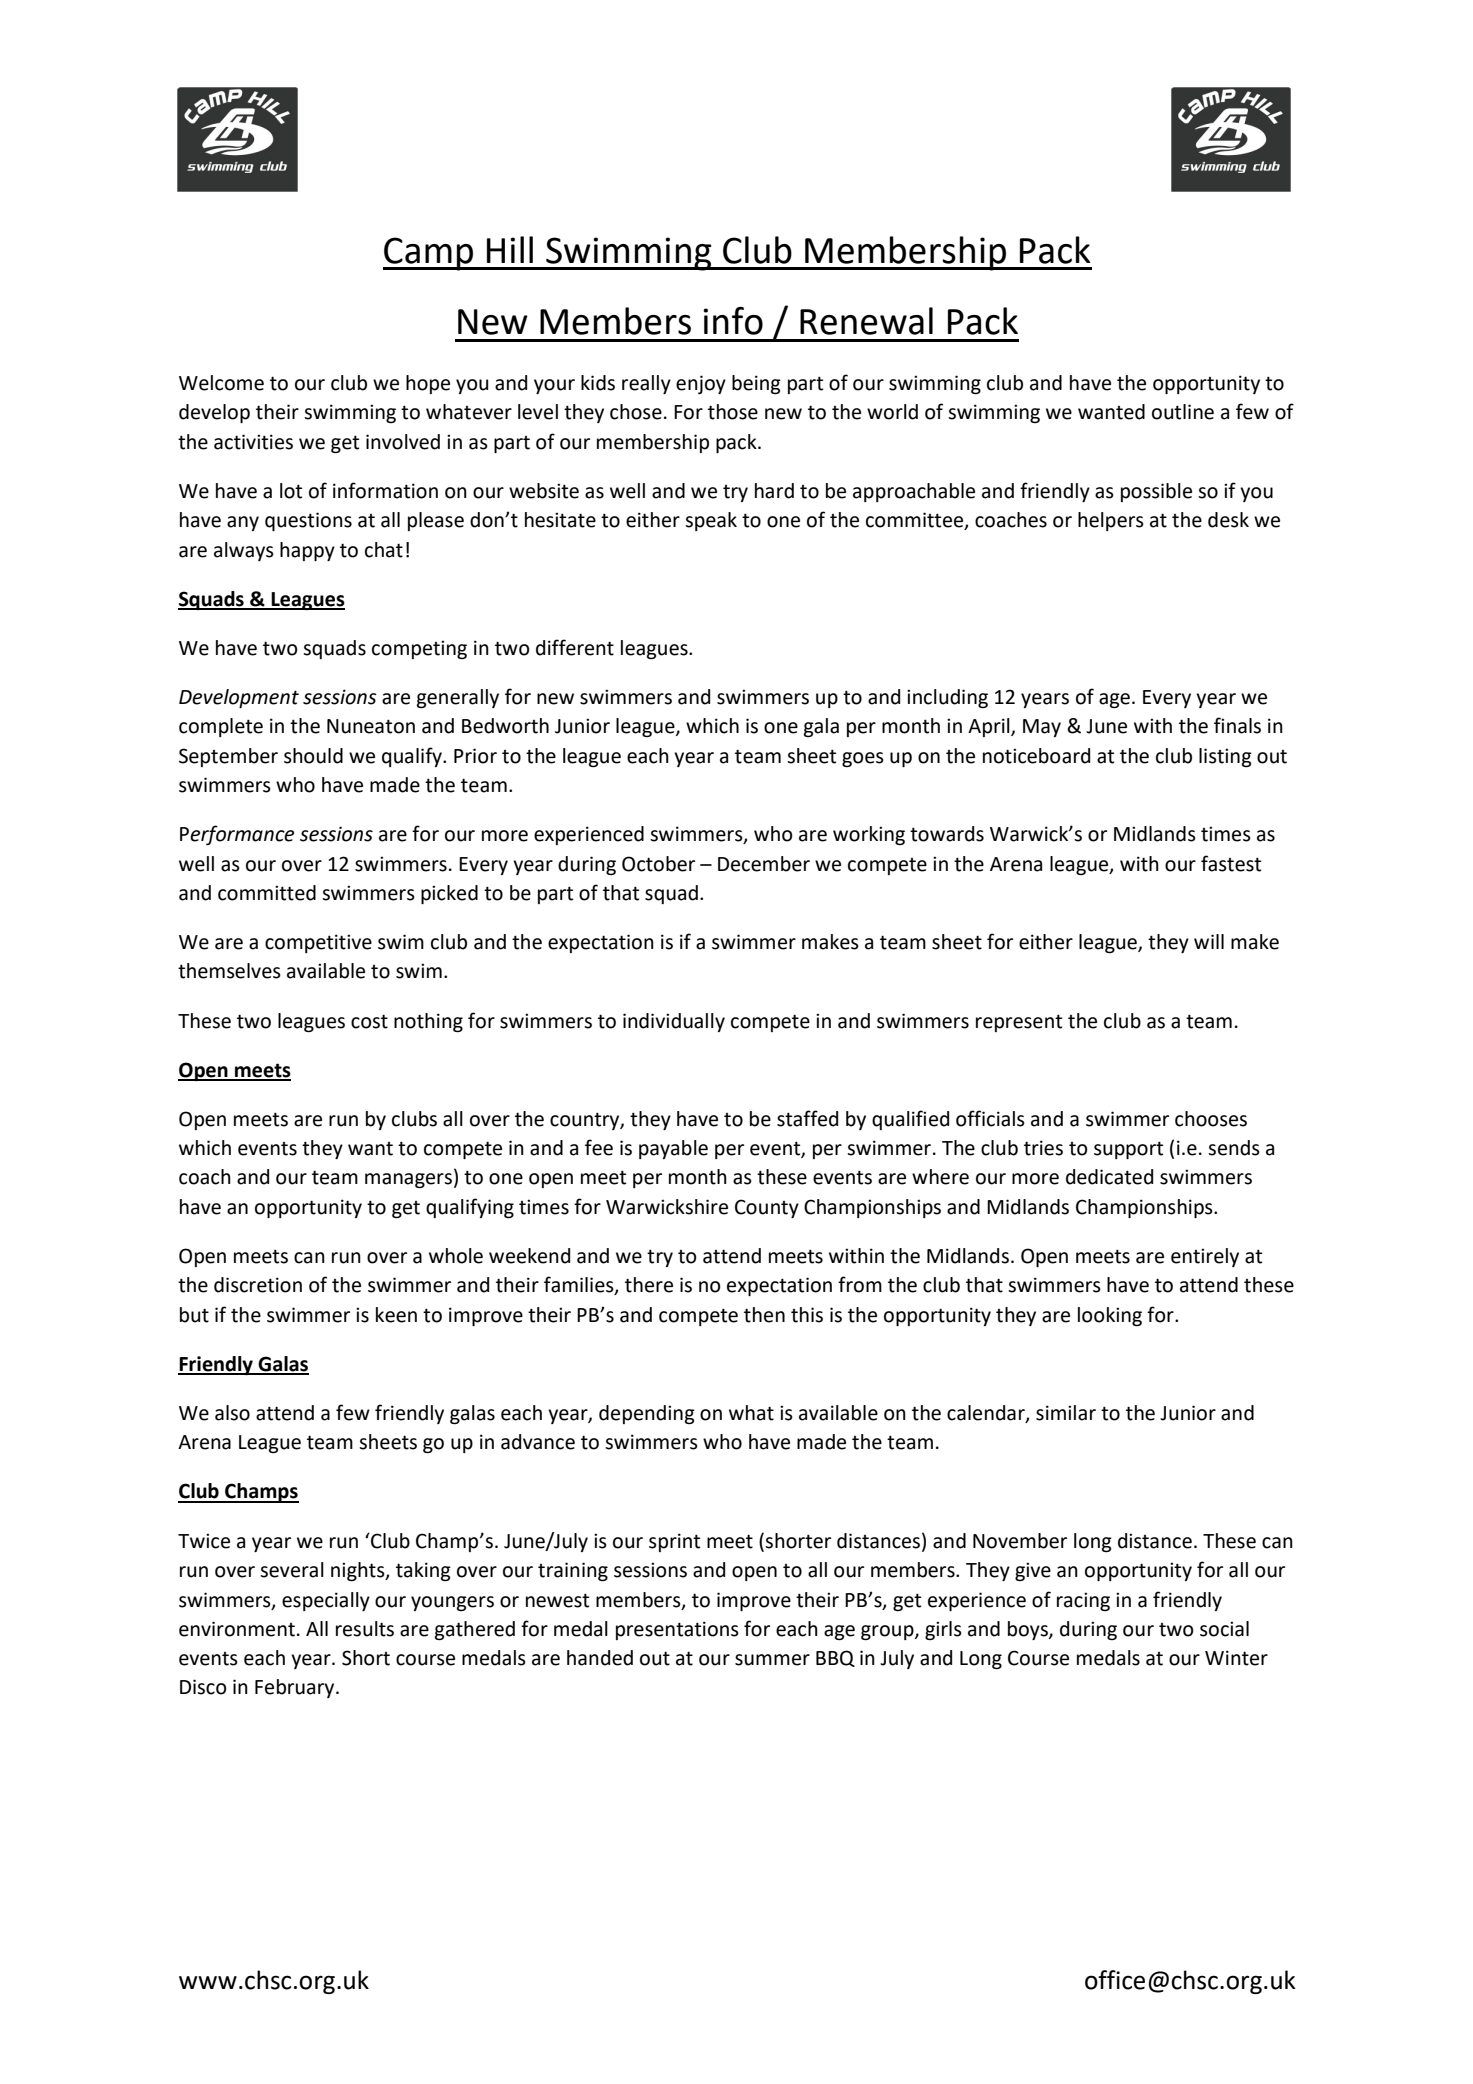  I want to click on happy, so click(307, 551).
